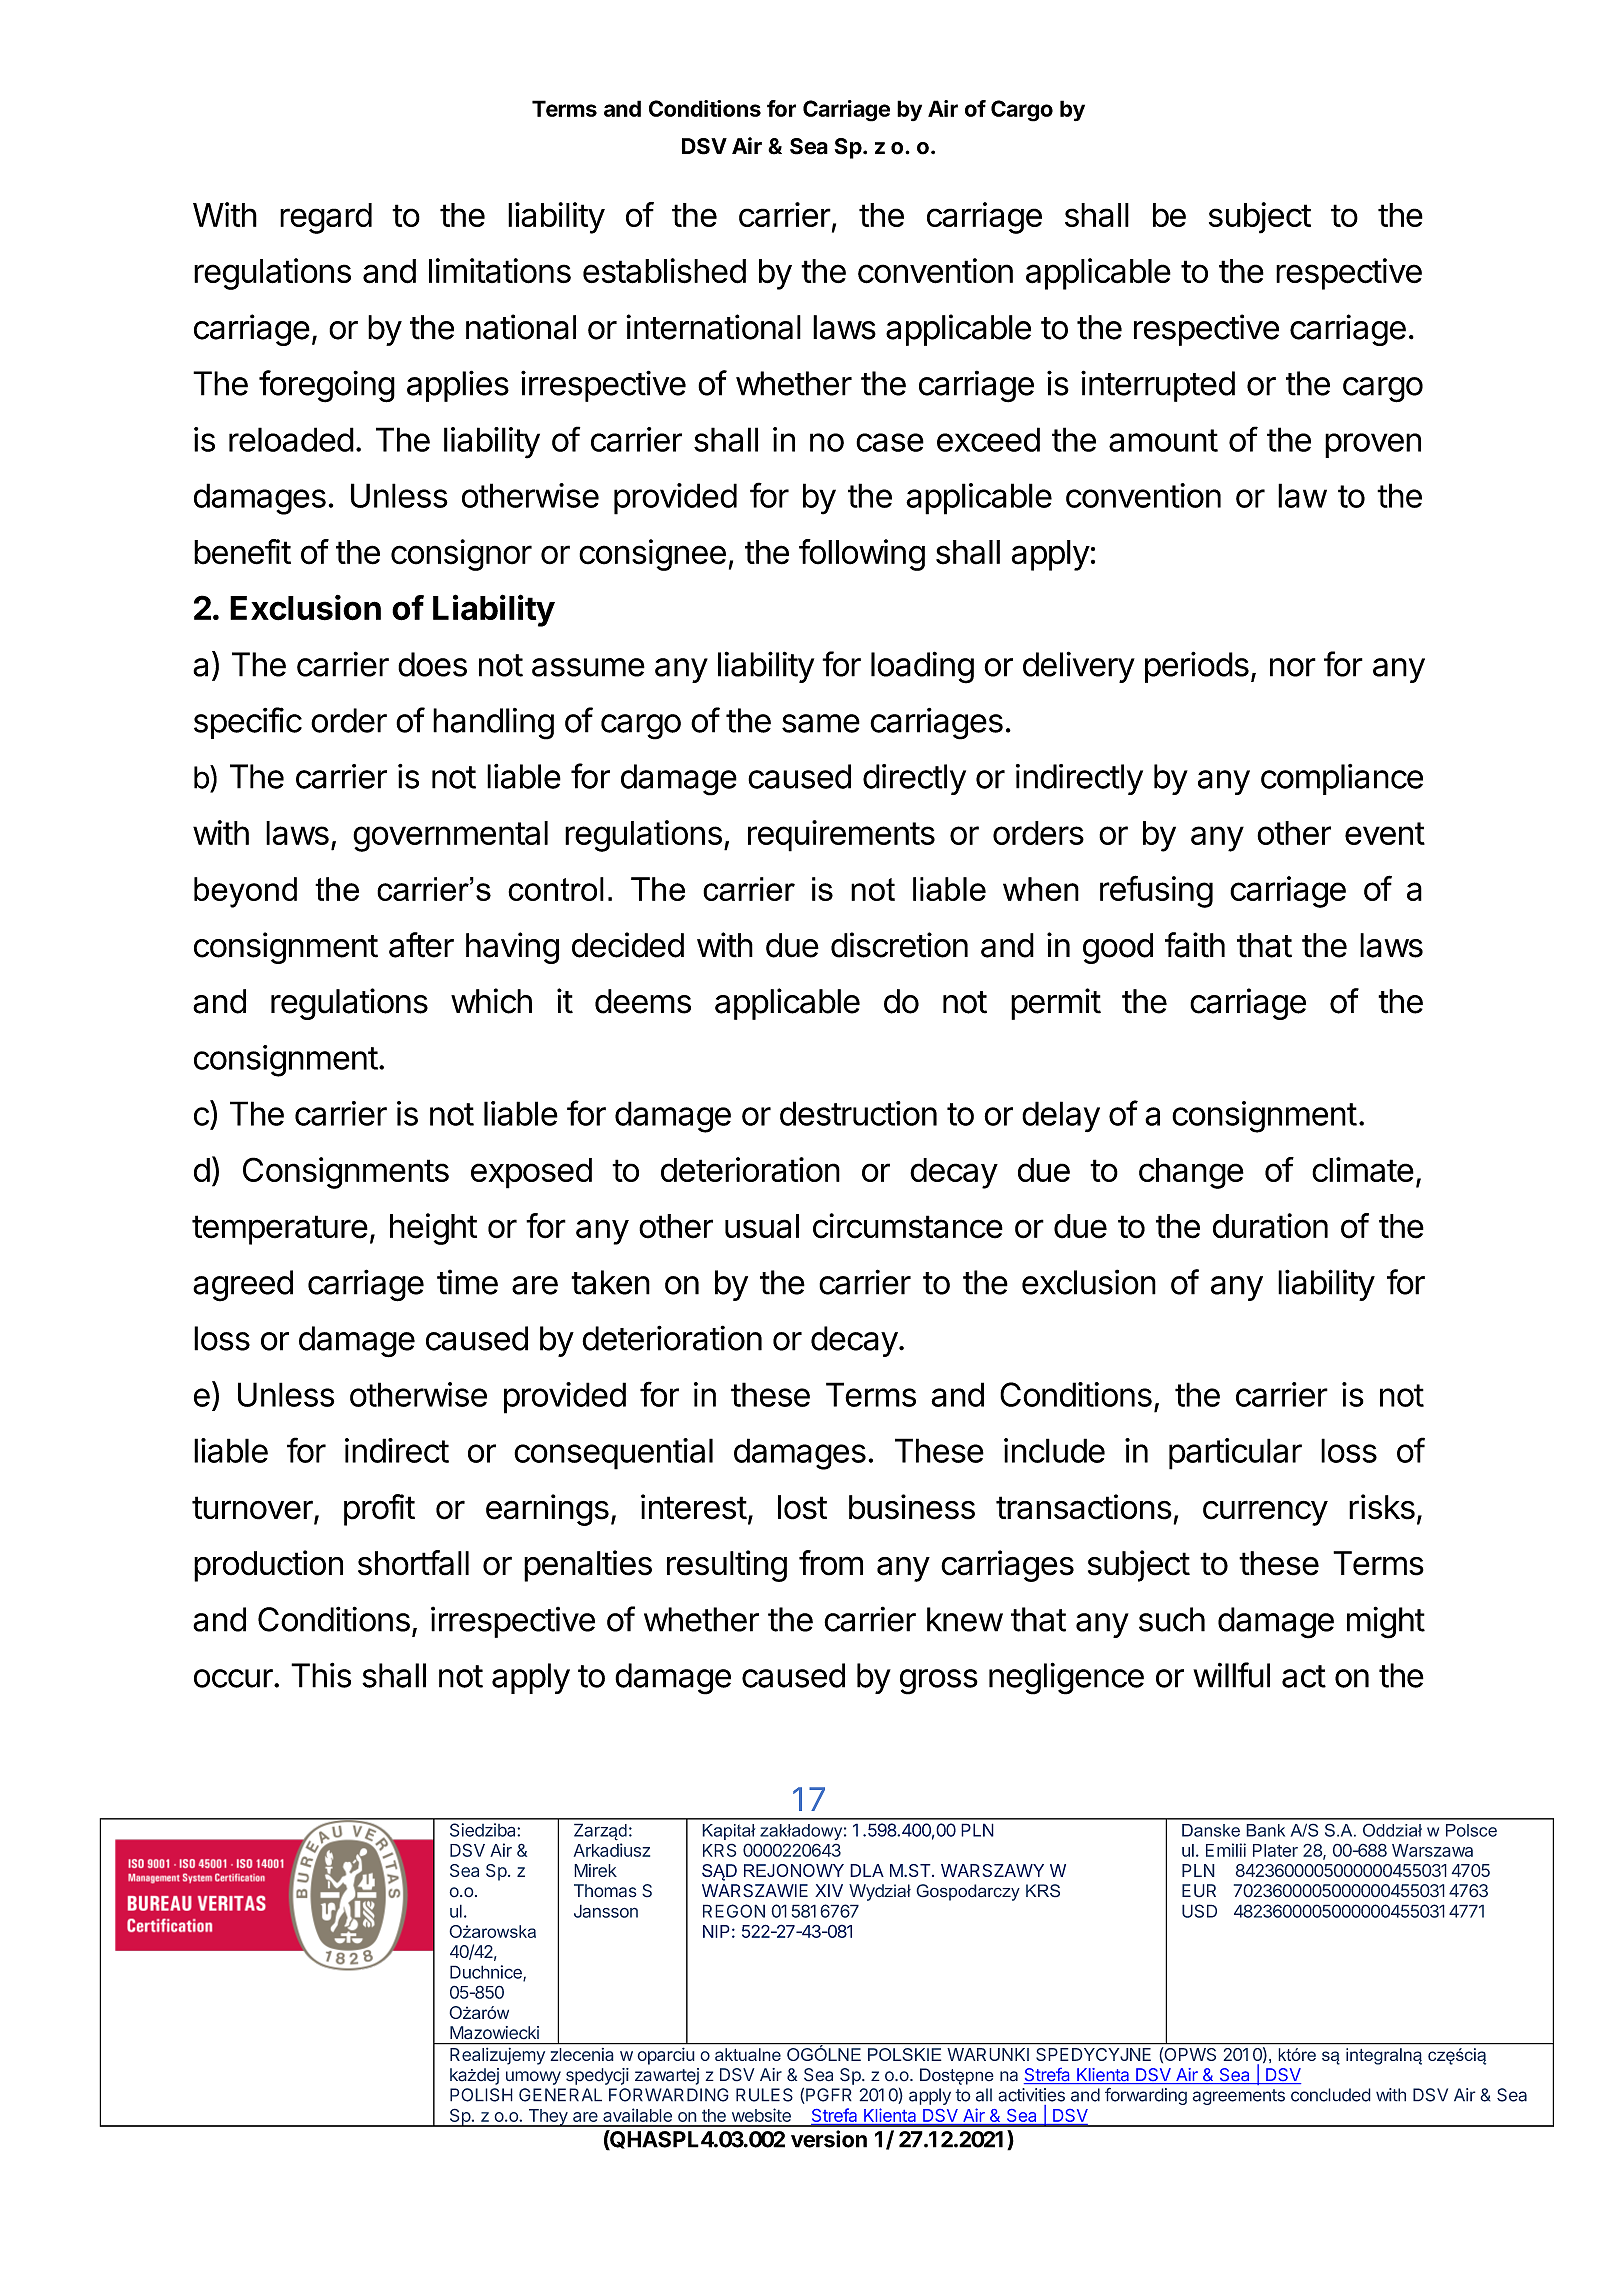 The width and height of the screenshot is (1616, 2285). What do you see at coordinates (1235, 1454) in the screenshot?
I see `particular` at bounding box center [1235, 1454].
